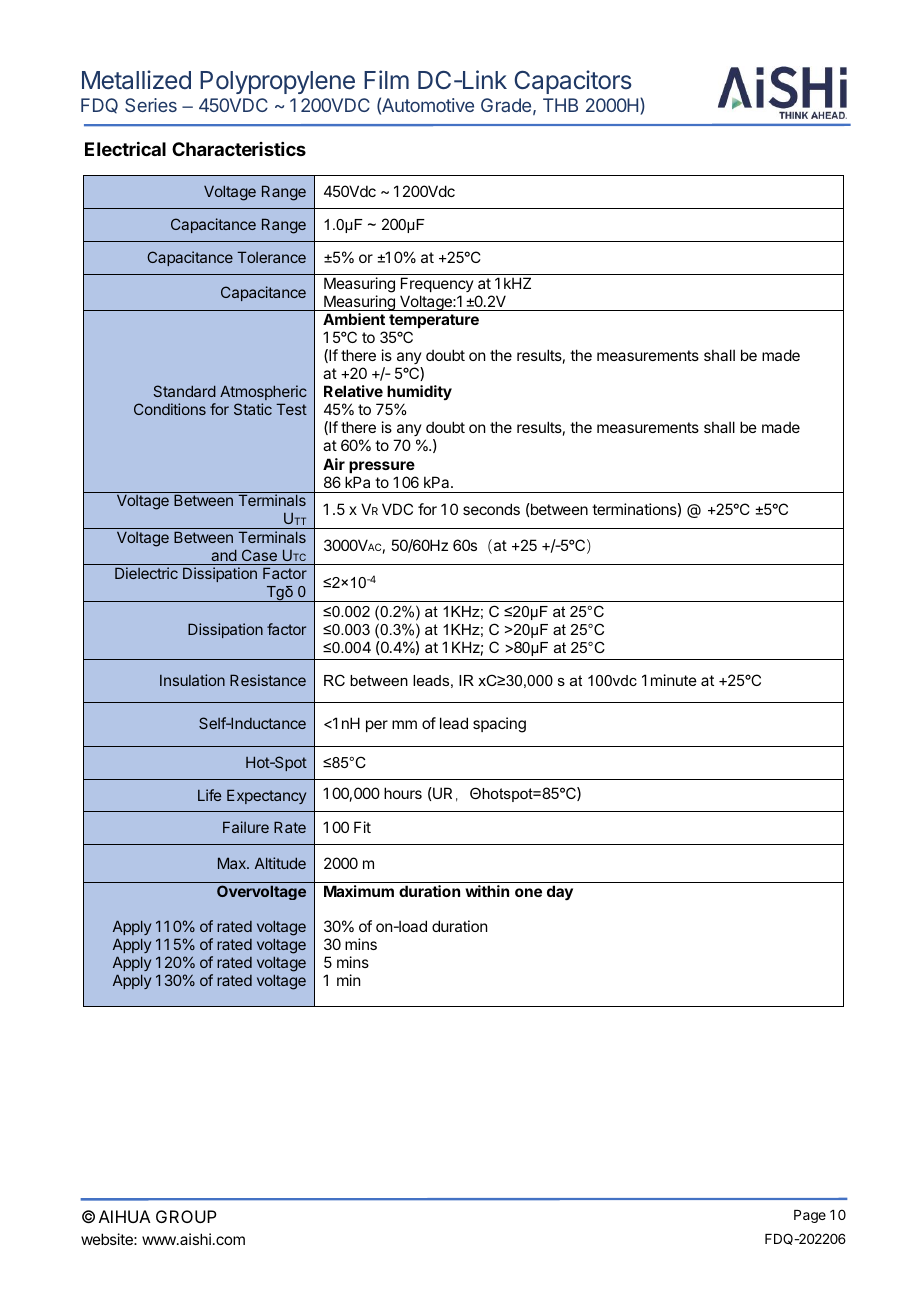 The height and width of the screenshot is (1308, 924). I want to click on humidity, so click(419, 394).
